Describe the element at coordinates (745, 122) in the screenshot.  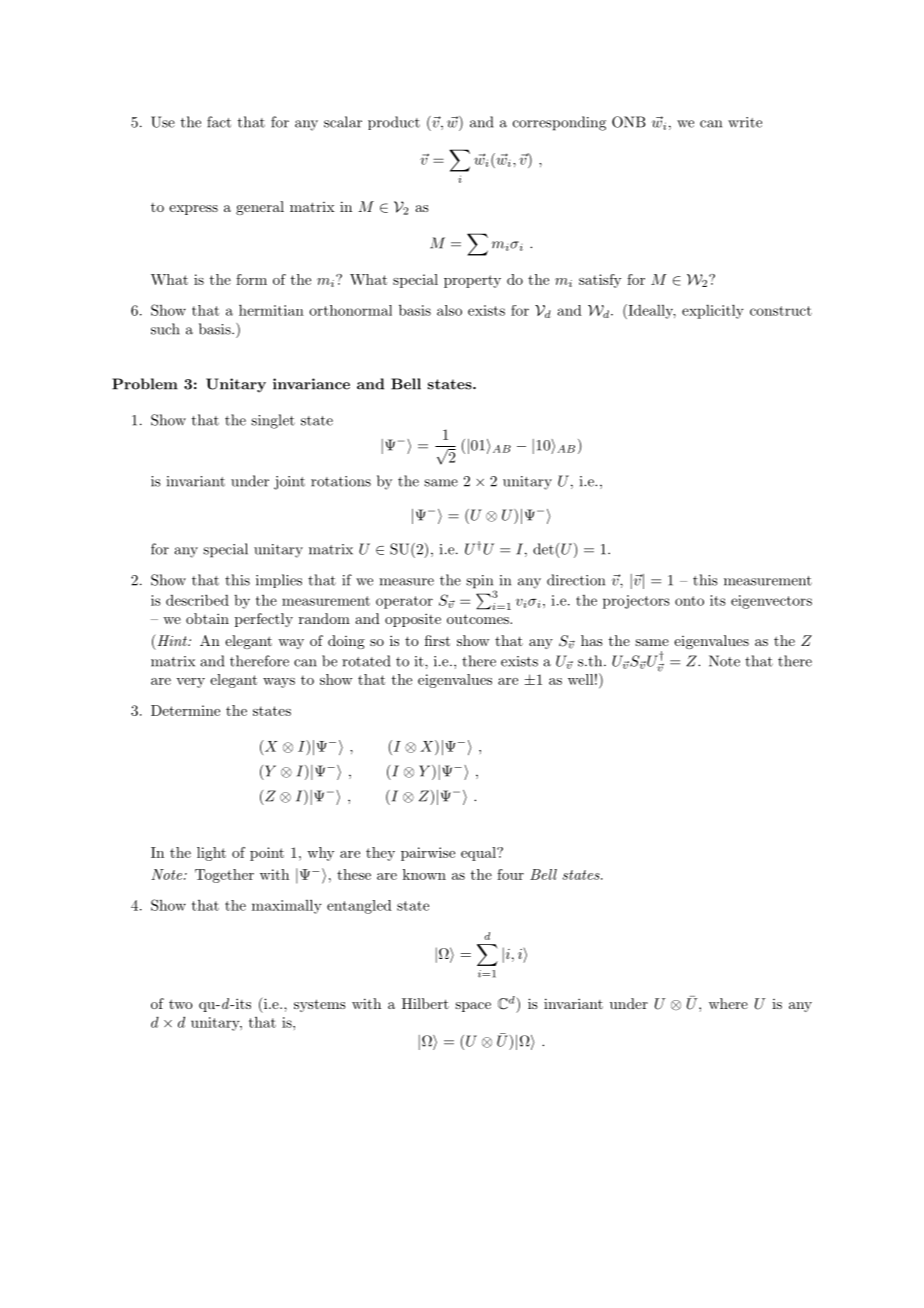
I see `write` at that location.
